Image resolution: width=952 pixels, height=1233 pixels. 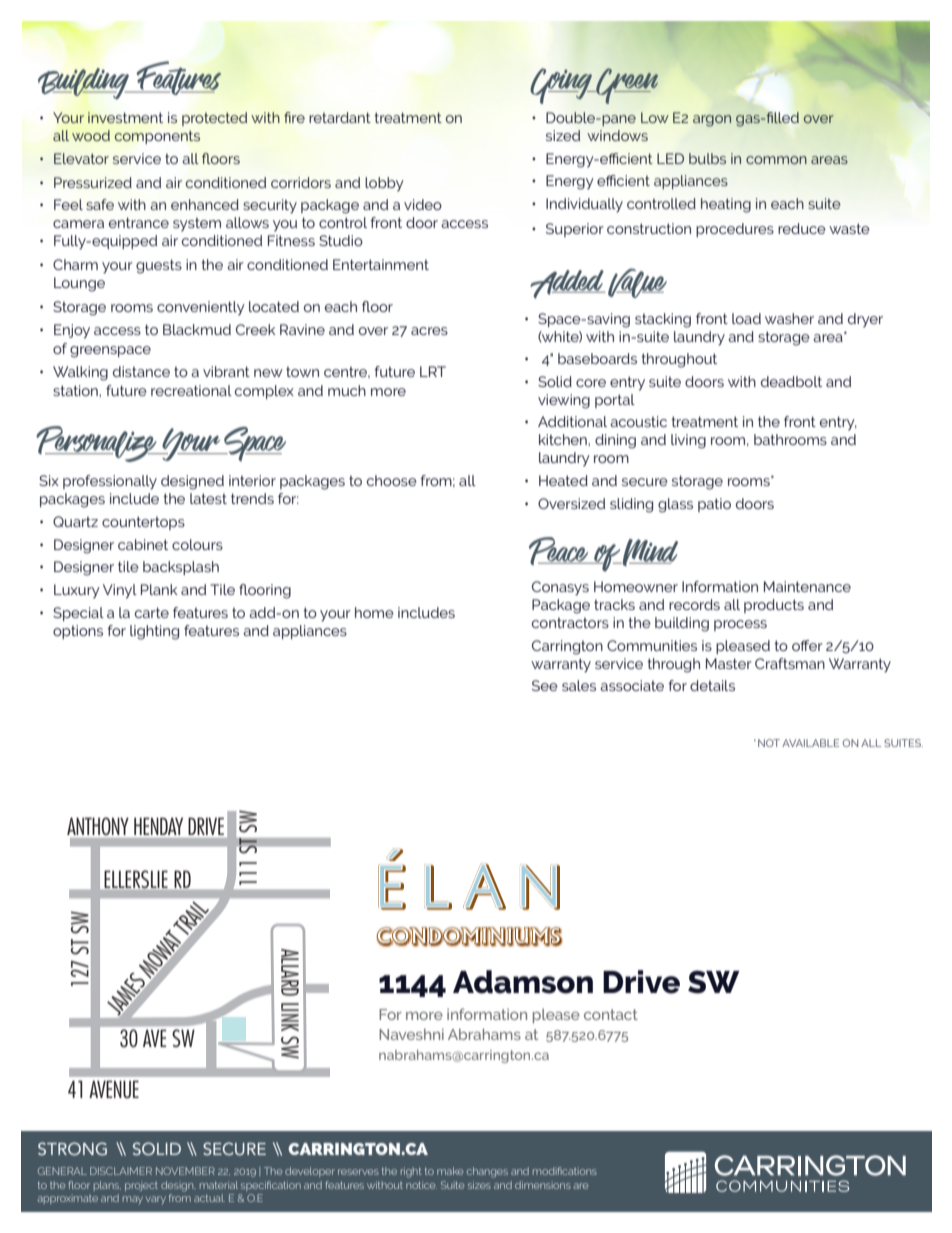 What do you see at coordinates (565, 1171) in the image?
I see `modifications` at bounding box center [565, 1171].
